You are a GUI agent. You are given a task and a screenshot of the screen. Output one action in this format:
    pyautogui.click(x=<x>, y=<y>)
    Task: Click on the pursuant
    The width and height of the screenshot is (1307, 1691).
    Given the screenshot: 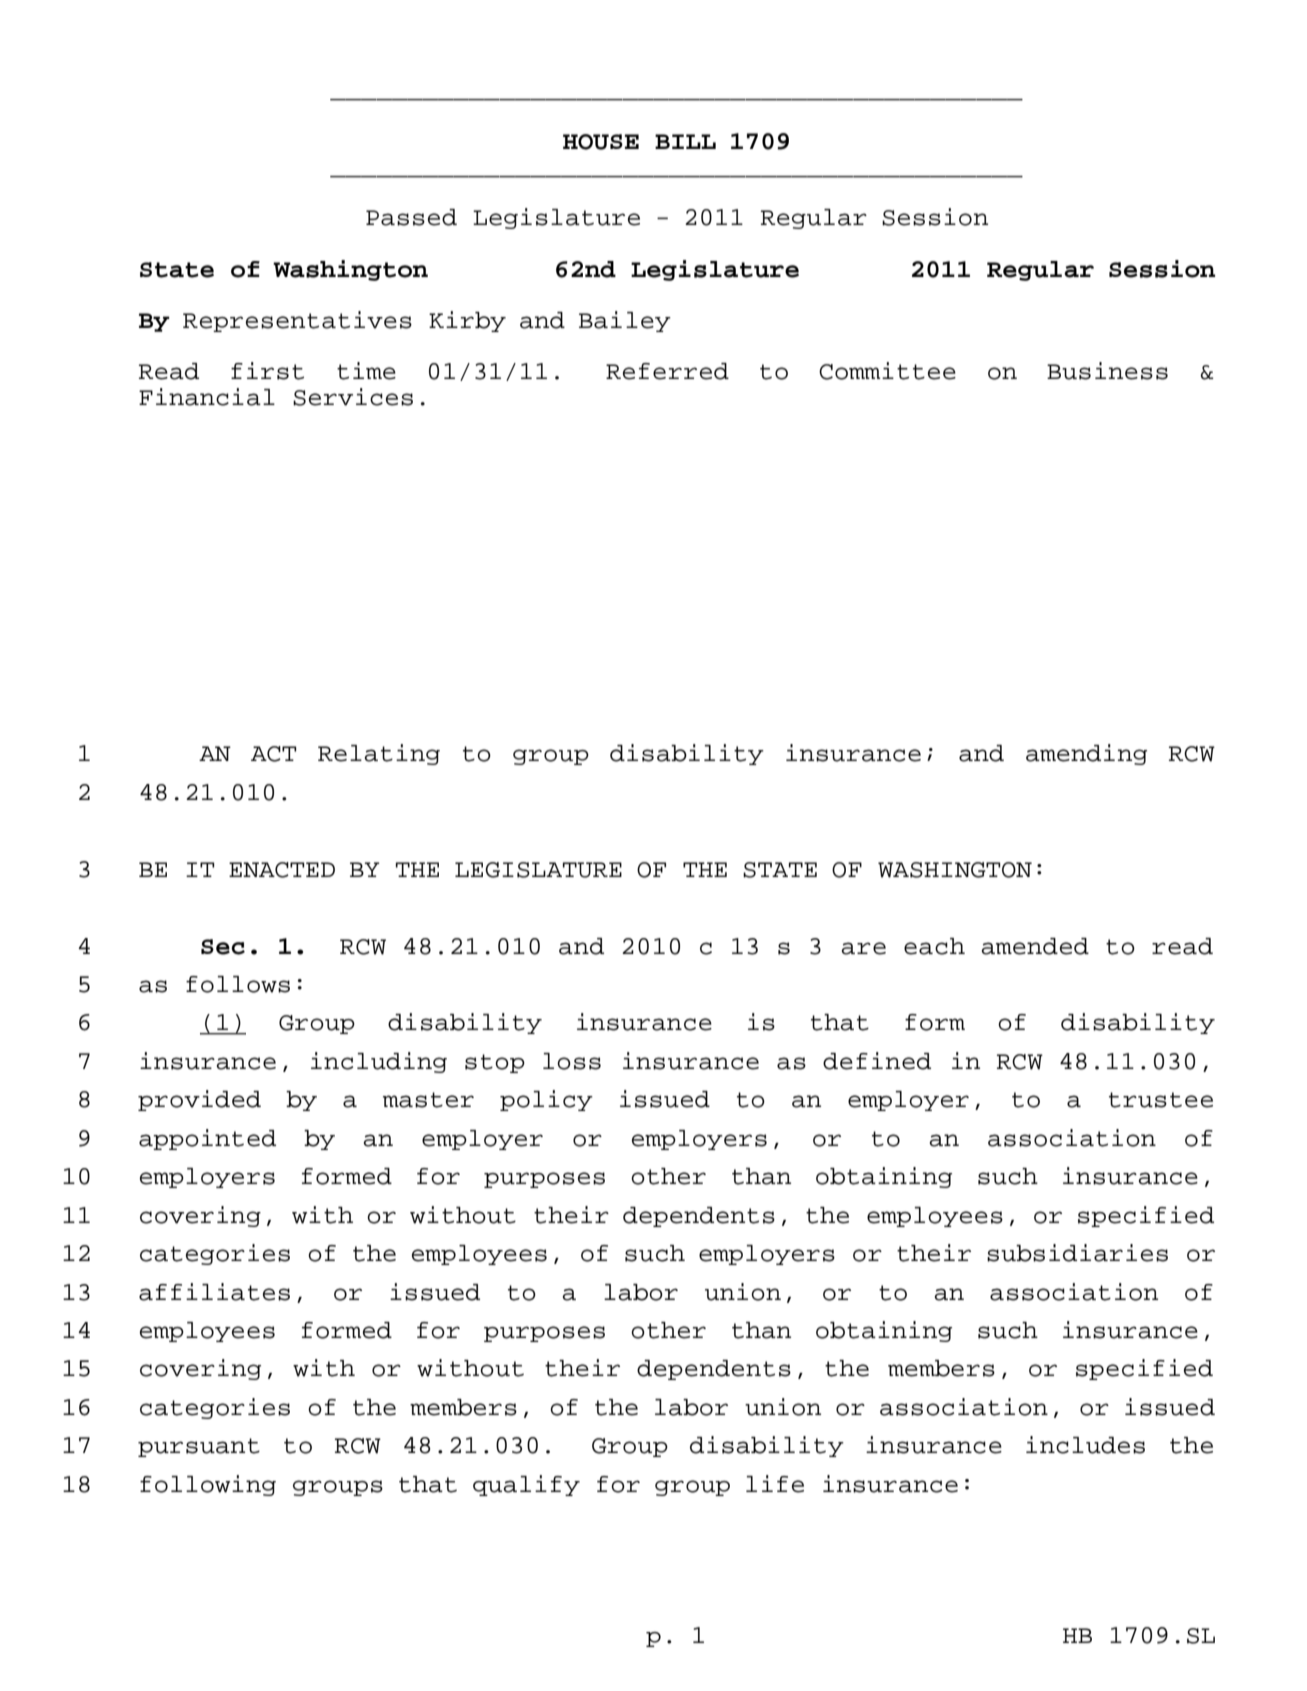 What is the action you would take?
    pyautogui.click(x=199, y=1447)
